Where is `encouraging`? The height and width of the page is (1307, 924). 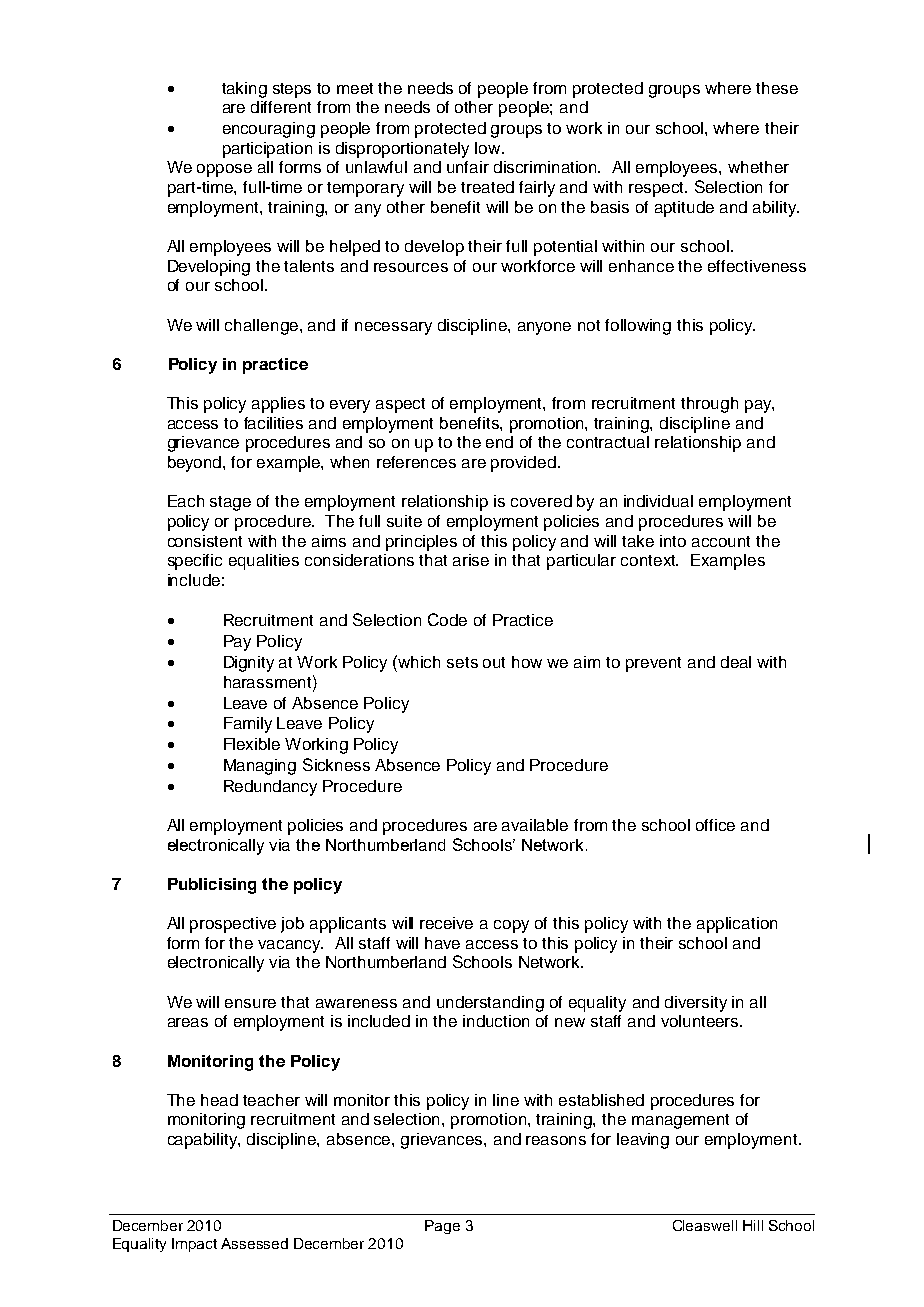 encouraging is located at coordinates (269, 130).
